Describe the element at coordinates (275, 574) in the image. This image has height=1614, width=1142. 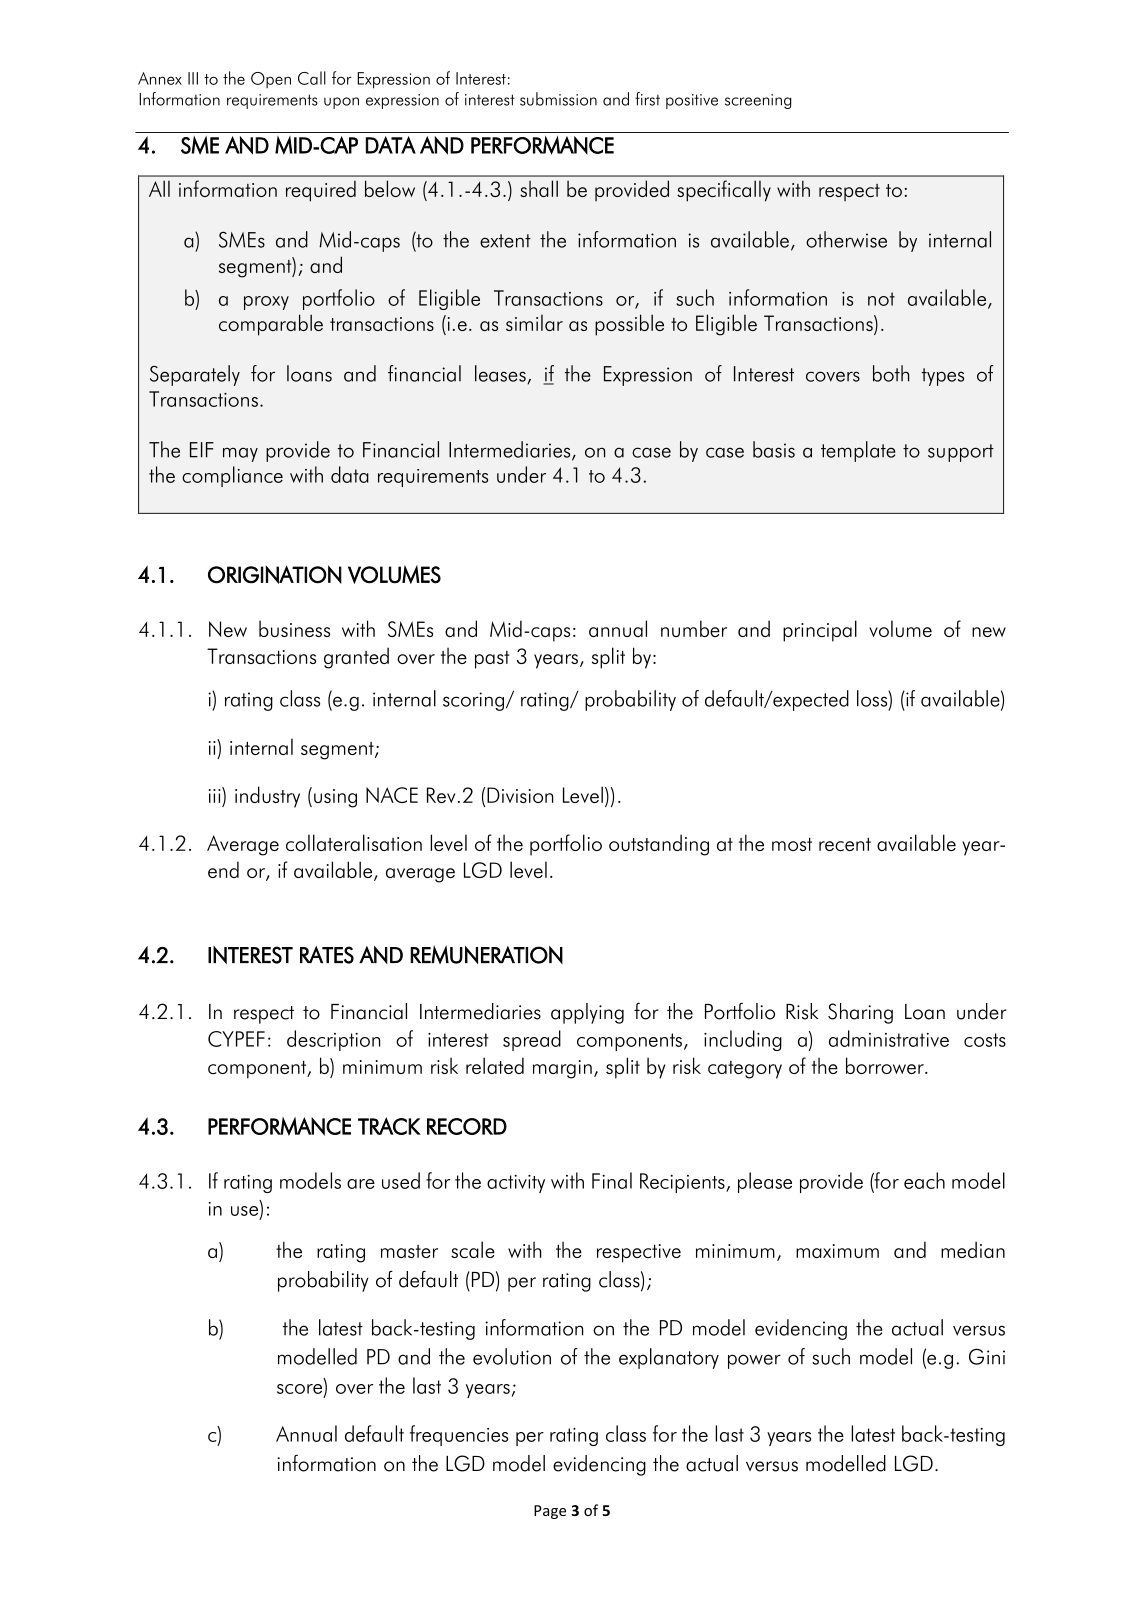
I see `ORIGINATION` at that location.
